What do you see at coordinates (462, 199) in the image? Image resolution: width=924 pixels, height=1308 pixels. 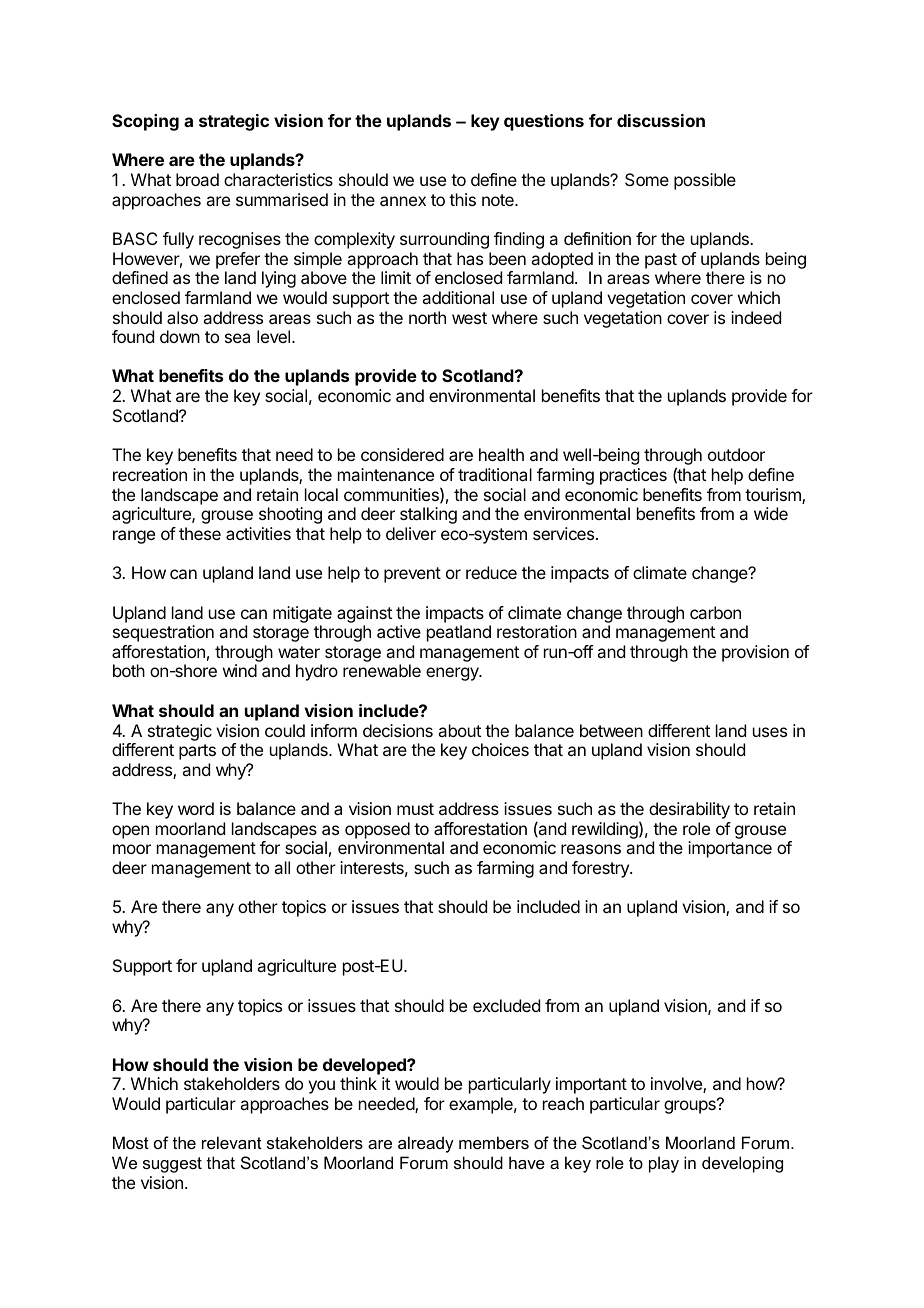 I see `this` at bounding box center [462, 199].
